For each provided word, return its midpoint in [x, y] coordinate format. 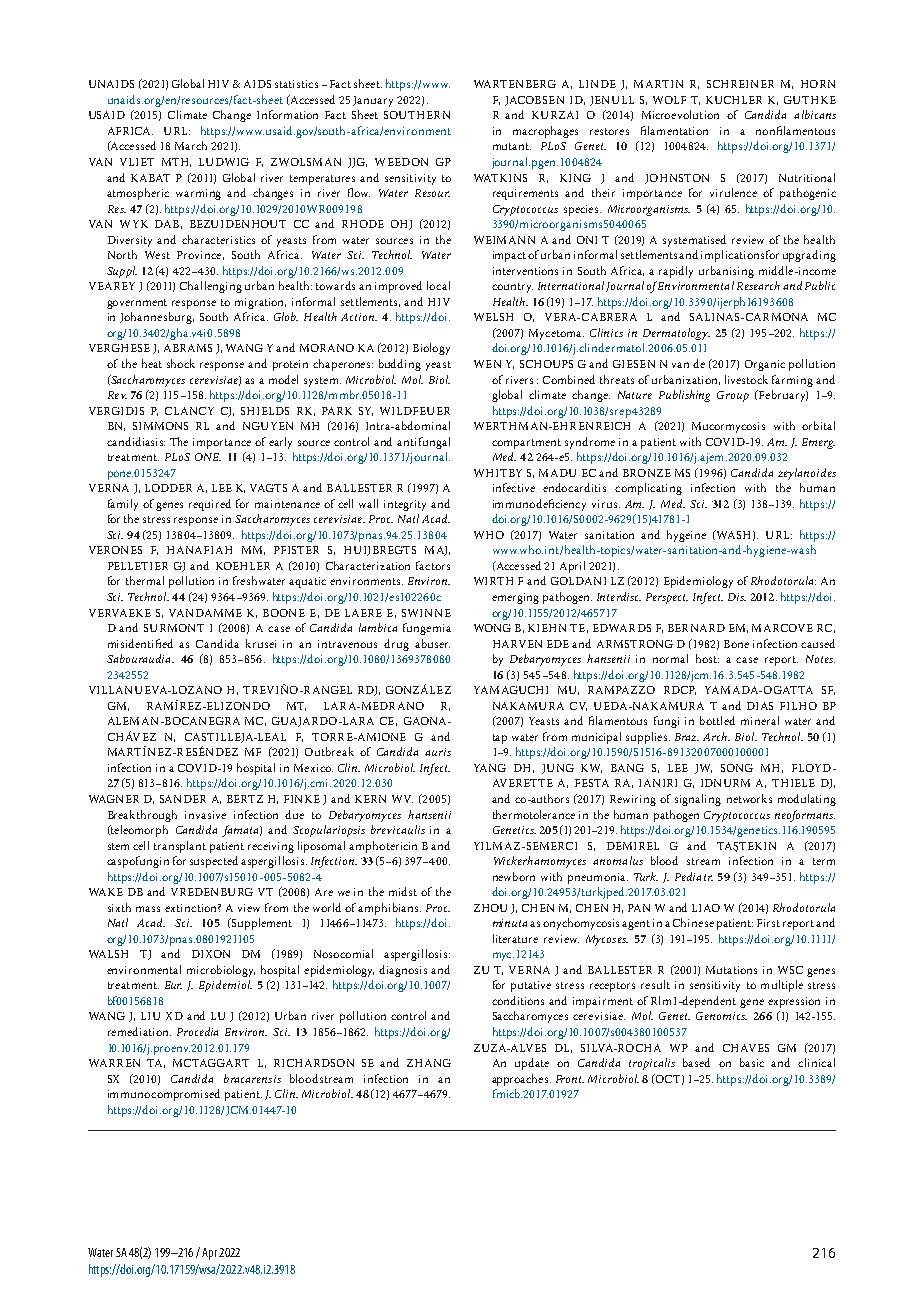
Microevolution [680, 114]
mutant [512, 146]
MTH [176, 162]
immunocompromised [164, 1095]
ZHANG [429, 1063]
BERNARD [696, 628]
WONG [492, 628]
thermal [145, 580]
